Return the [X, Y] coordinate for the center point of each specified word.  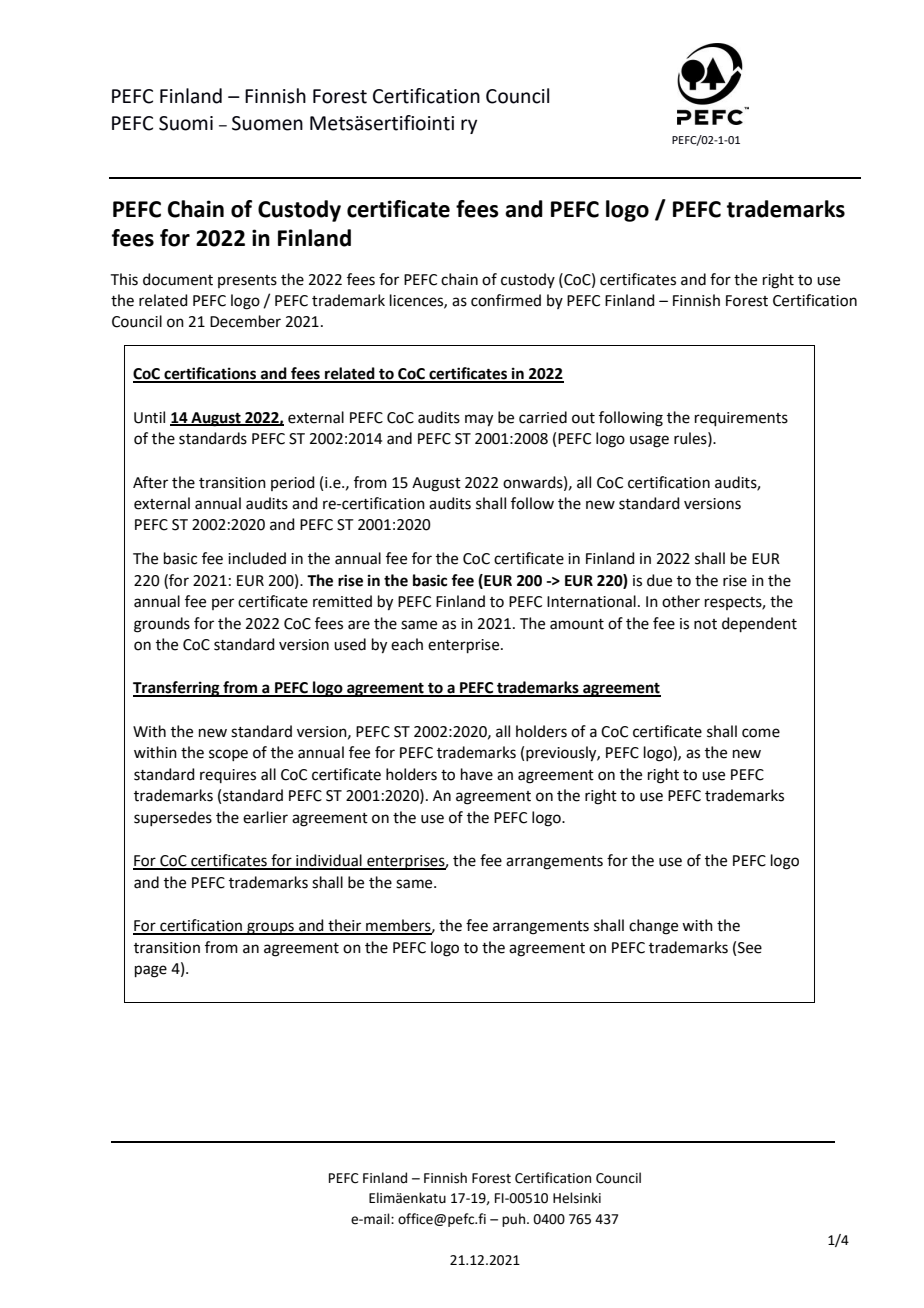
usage [649, 441]
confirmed [506, 300]
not [705, 624]
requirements [741, 419]
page [151, 971]
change [653, 927]
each [407, 644]
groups [270, 928]
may [479, 420]
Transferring [177, 689]
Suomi [186, 123]
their [345, 926]
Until [149, 417]
